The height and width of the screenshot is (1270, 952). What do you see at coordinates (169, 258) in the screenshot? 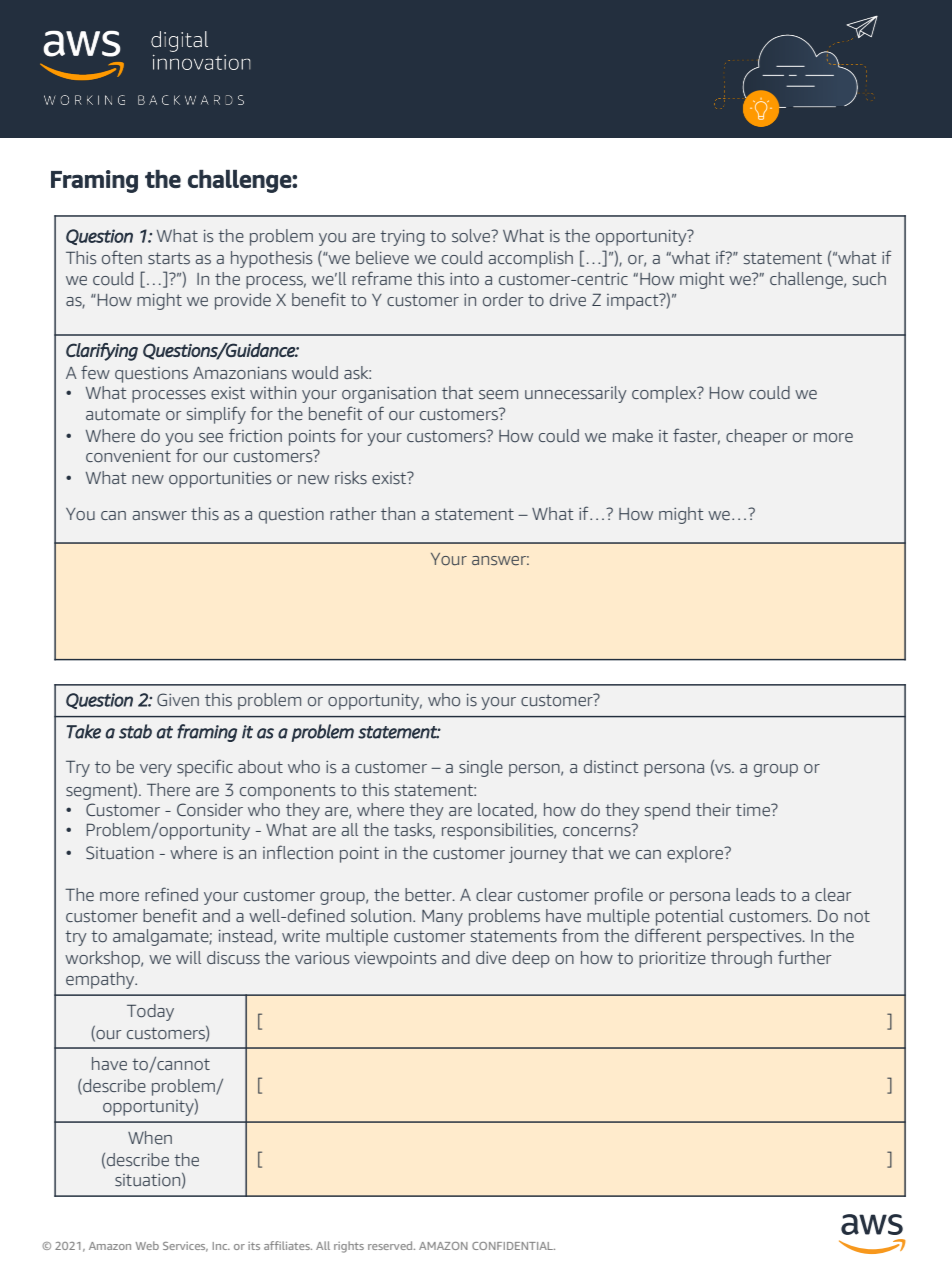
I see `starts` at bounding box center [169, 258].
